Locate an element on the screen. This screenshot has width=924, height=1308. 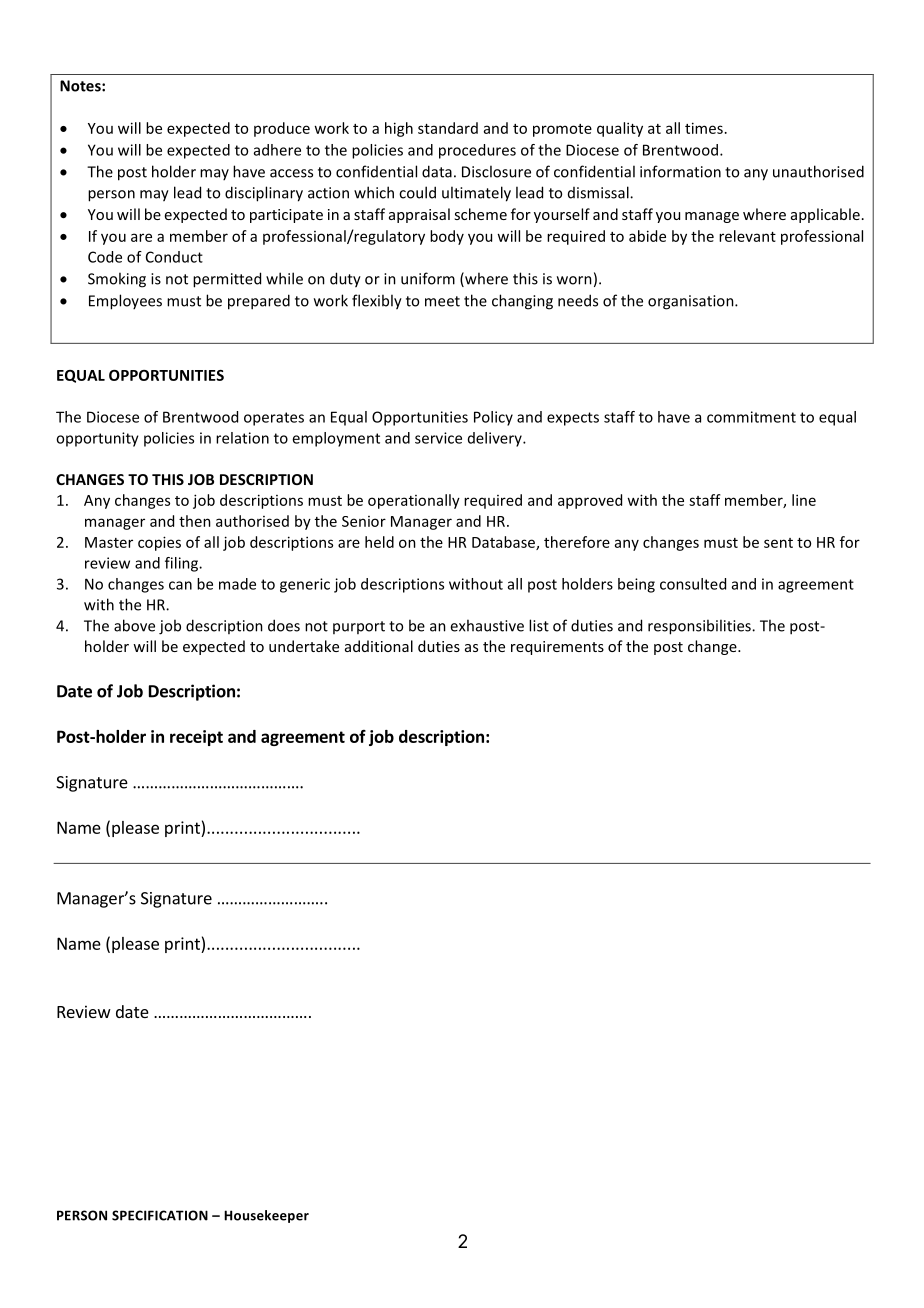
responsibilities is located at coordinates (700, 627).
